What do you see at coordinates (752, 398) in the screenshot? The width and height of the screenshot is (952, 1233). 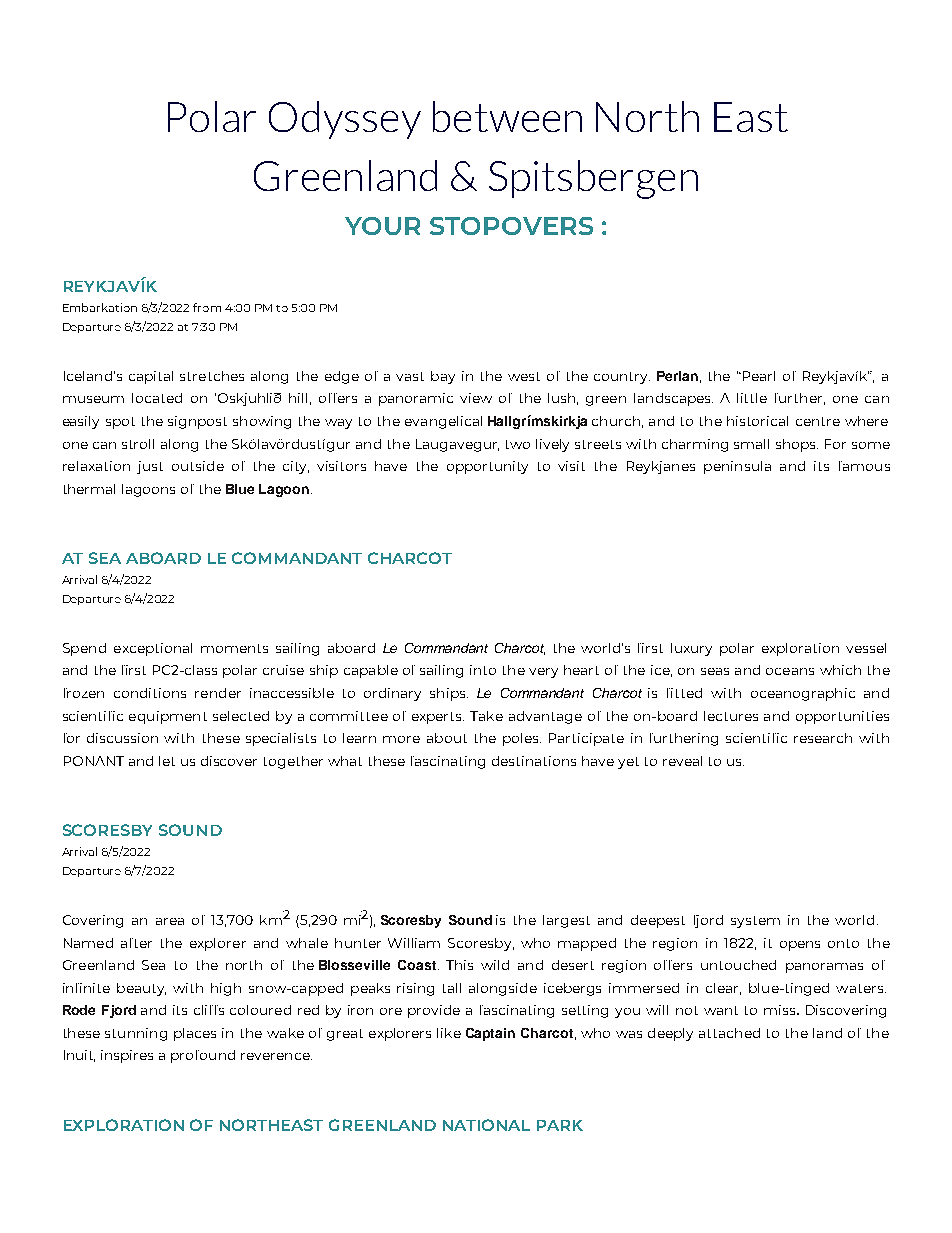 I see `little` at bounding box center [752, 398].
